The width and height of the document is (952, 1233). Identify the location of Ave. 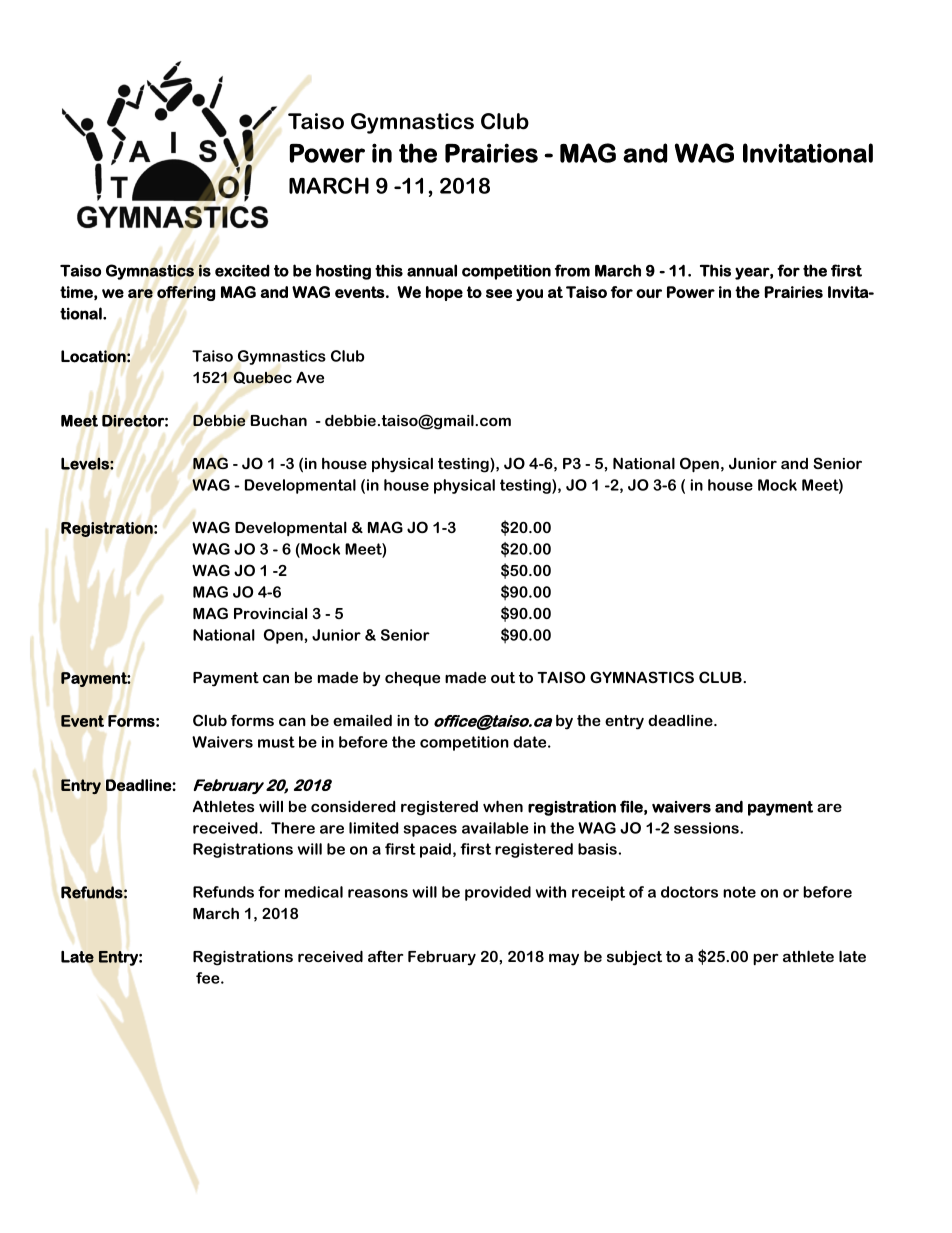
(310, 377).
